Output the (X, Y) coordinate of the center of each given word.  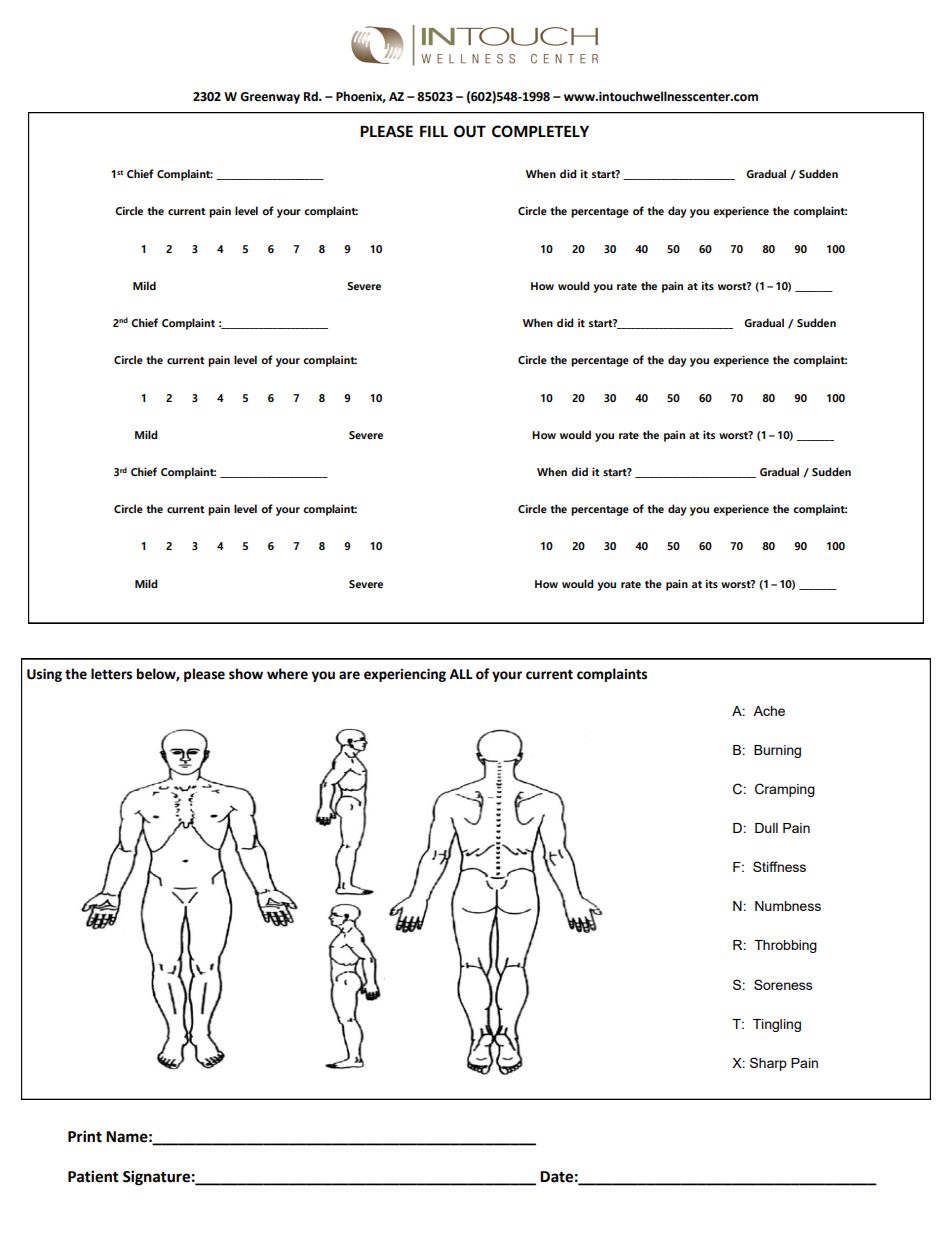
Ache (769, 711)
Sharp (768, 1064)
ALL (461, 674)
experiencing (405, 675)
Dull (766, 828)
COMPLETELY (540, 131)
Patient (93, 1176)
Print (85, 1136)
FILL (434, 131)
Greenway (270, 98)
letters (111, 674)
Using (44, 675)
